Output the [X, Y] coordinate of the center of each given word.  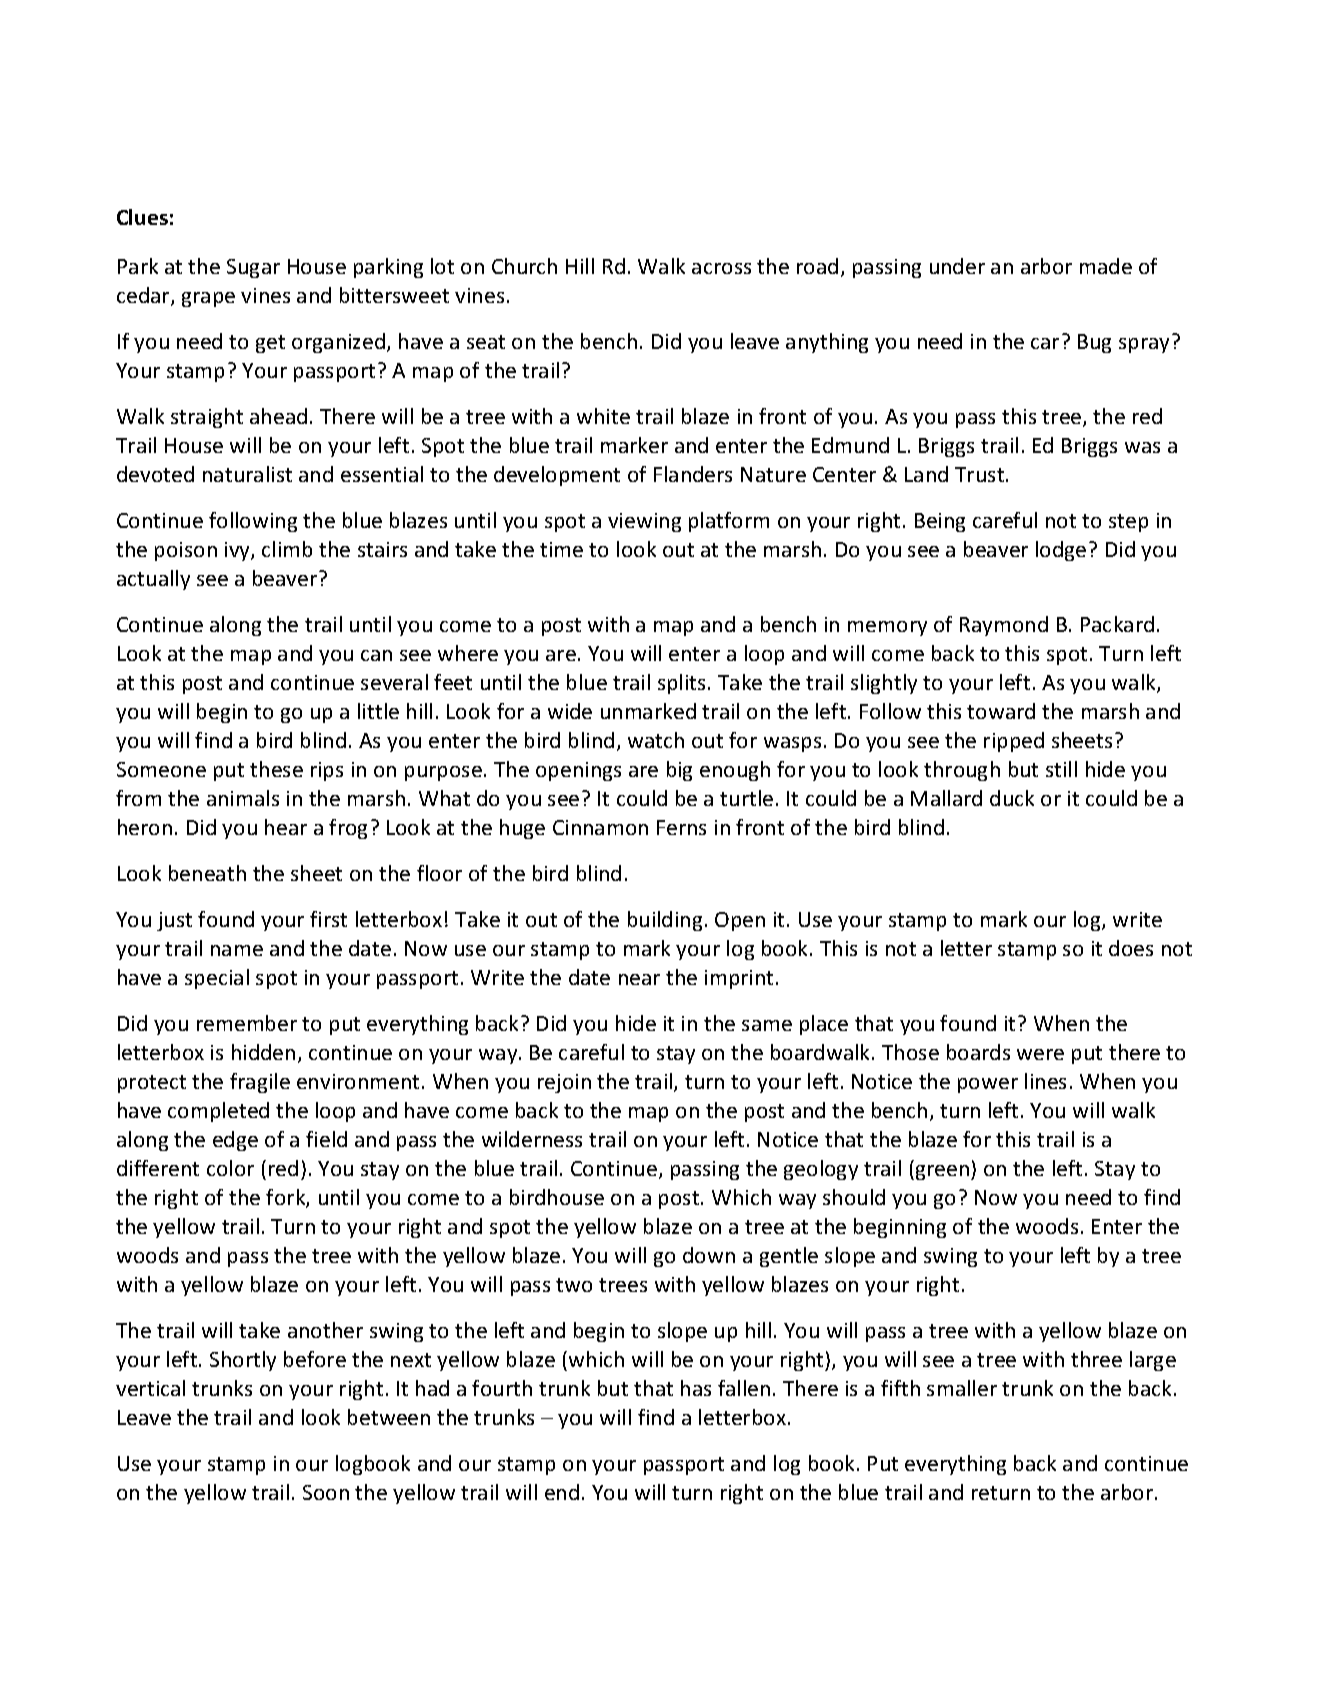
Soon [326, 1492]
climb [287, 549]
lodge [1061, 551]
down [709, 1255]
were [1040, 1054]
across [721, 268]
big [679, 771]
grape [208, 299]
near [639, 979]
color [230, 1168]
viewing [644, 522]
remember [247, 1023]
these [276, 769]
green [942, 1172]
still [1061, 769]
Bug [1094, 343]
